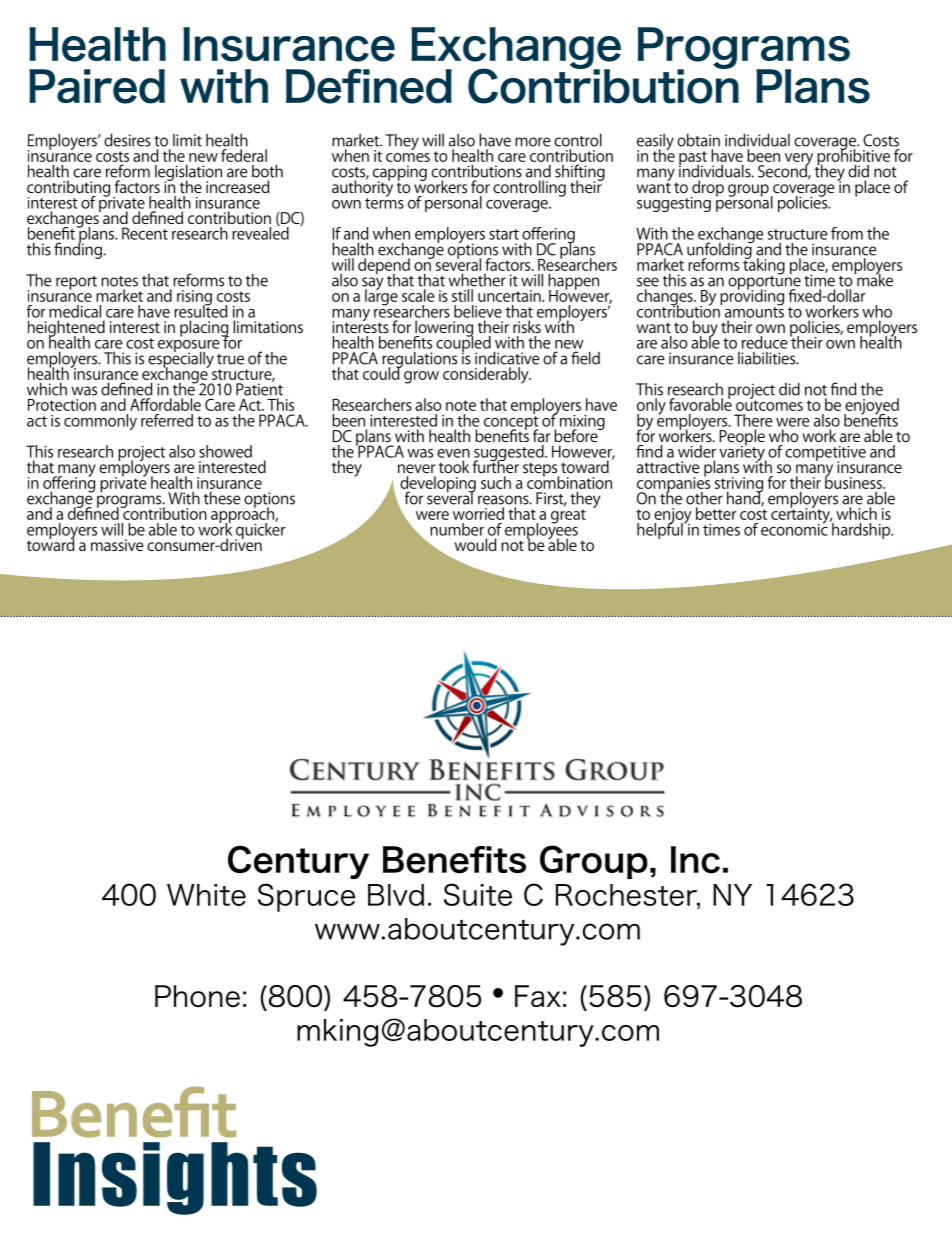 The image size is (952, 1233). Describe the element at coordinates (197, 996) in the document. I see `Phone` at that location.
